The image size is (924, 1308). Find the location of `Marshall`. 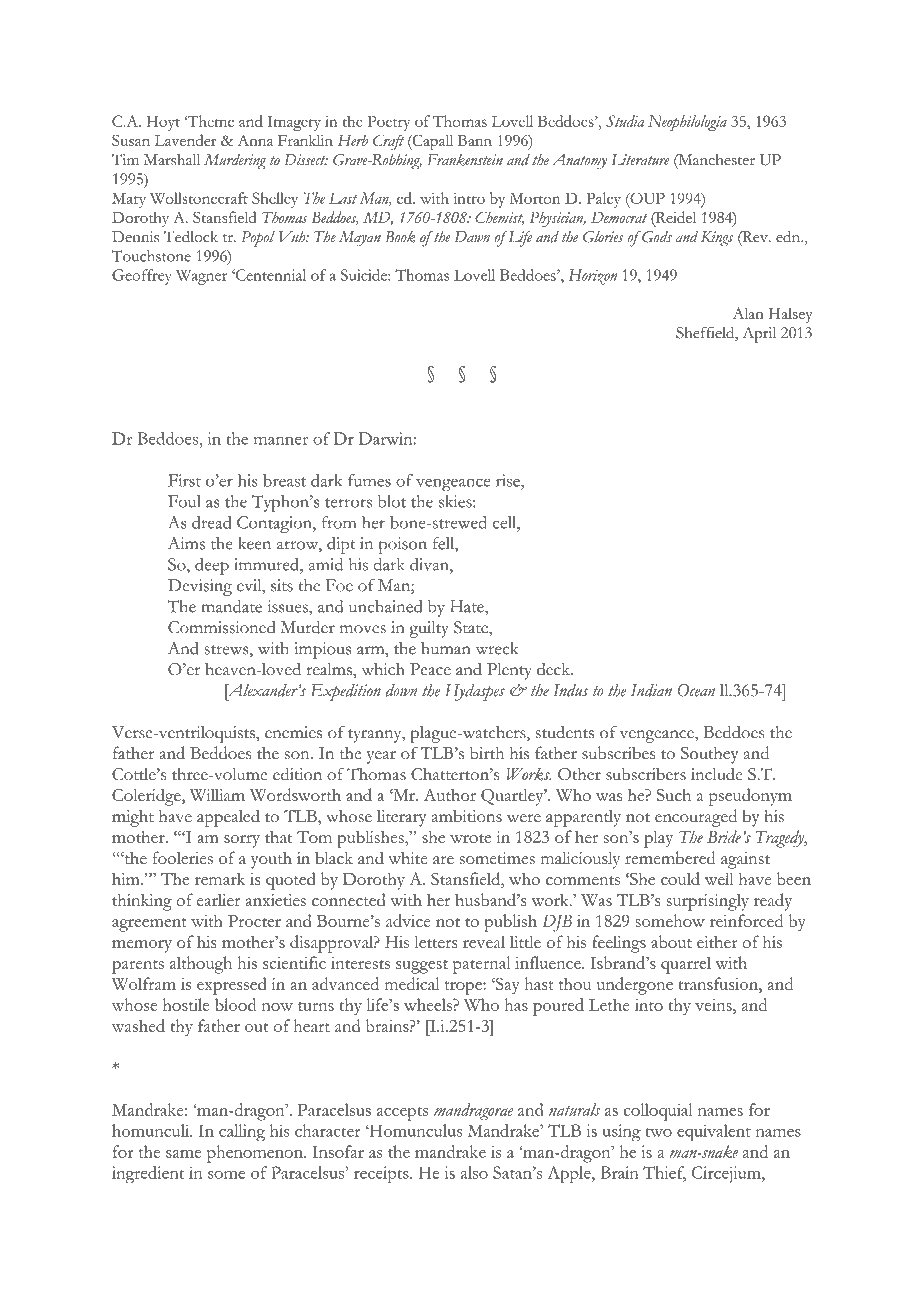

Marshall is located at coordinates (172, 160).
